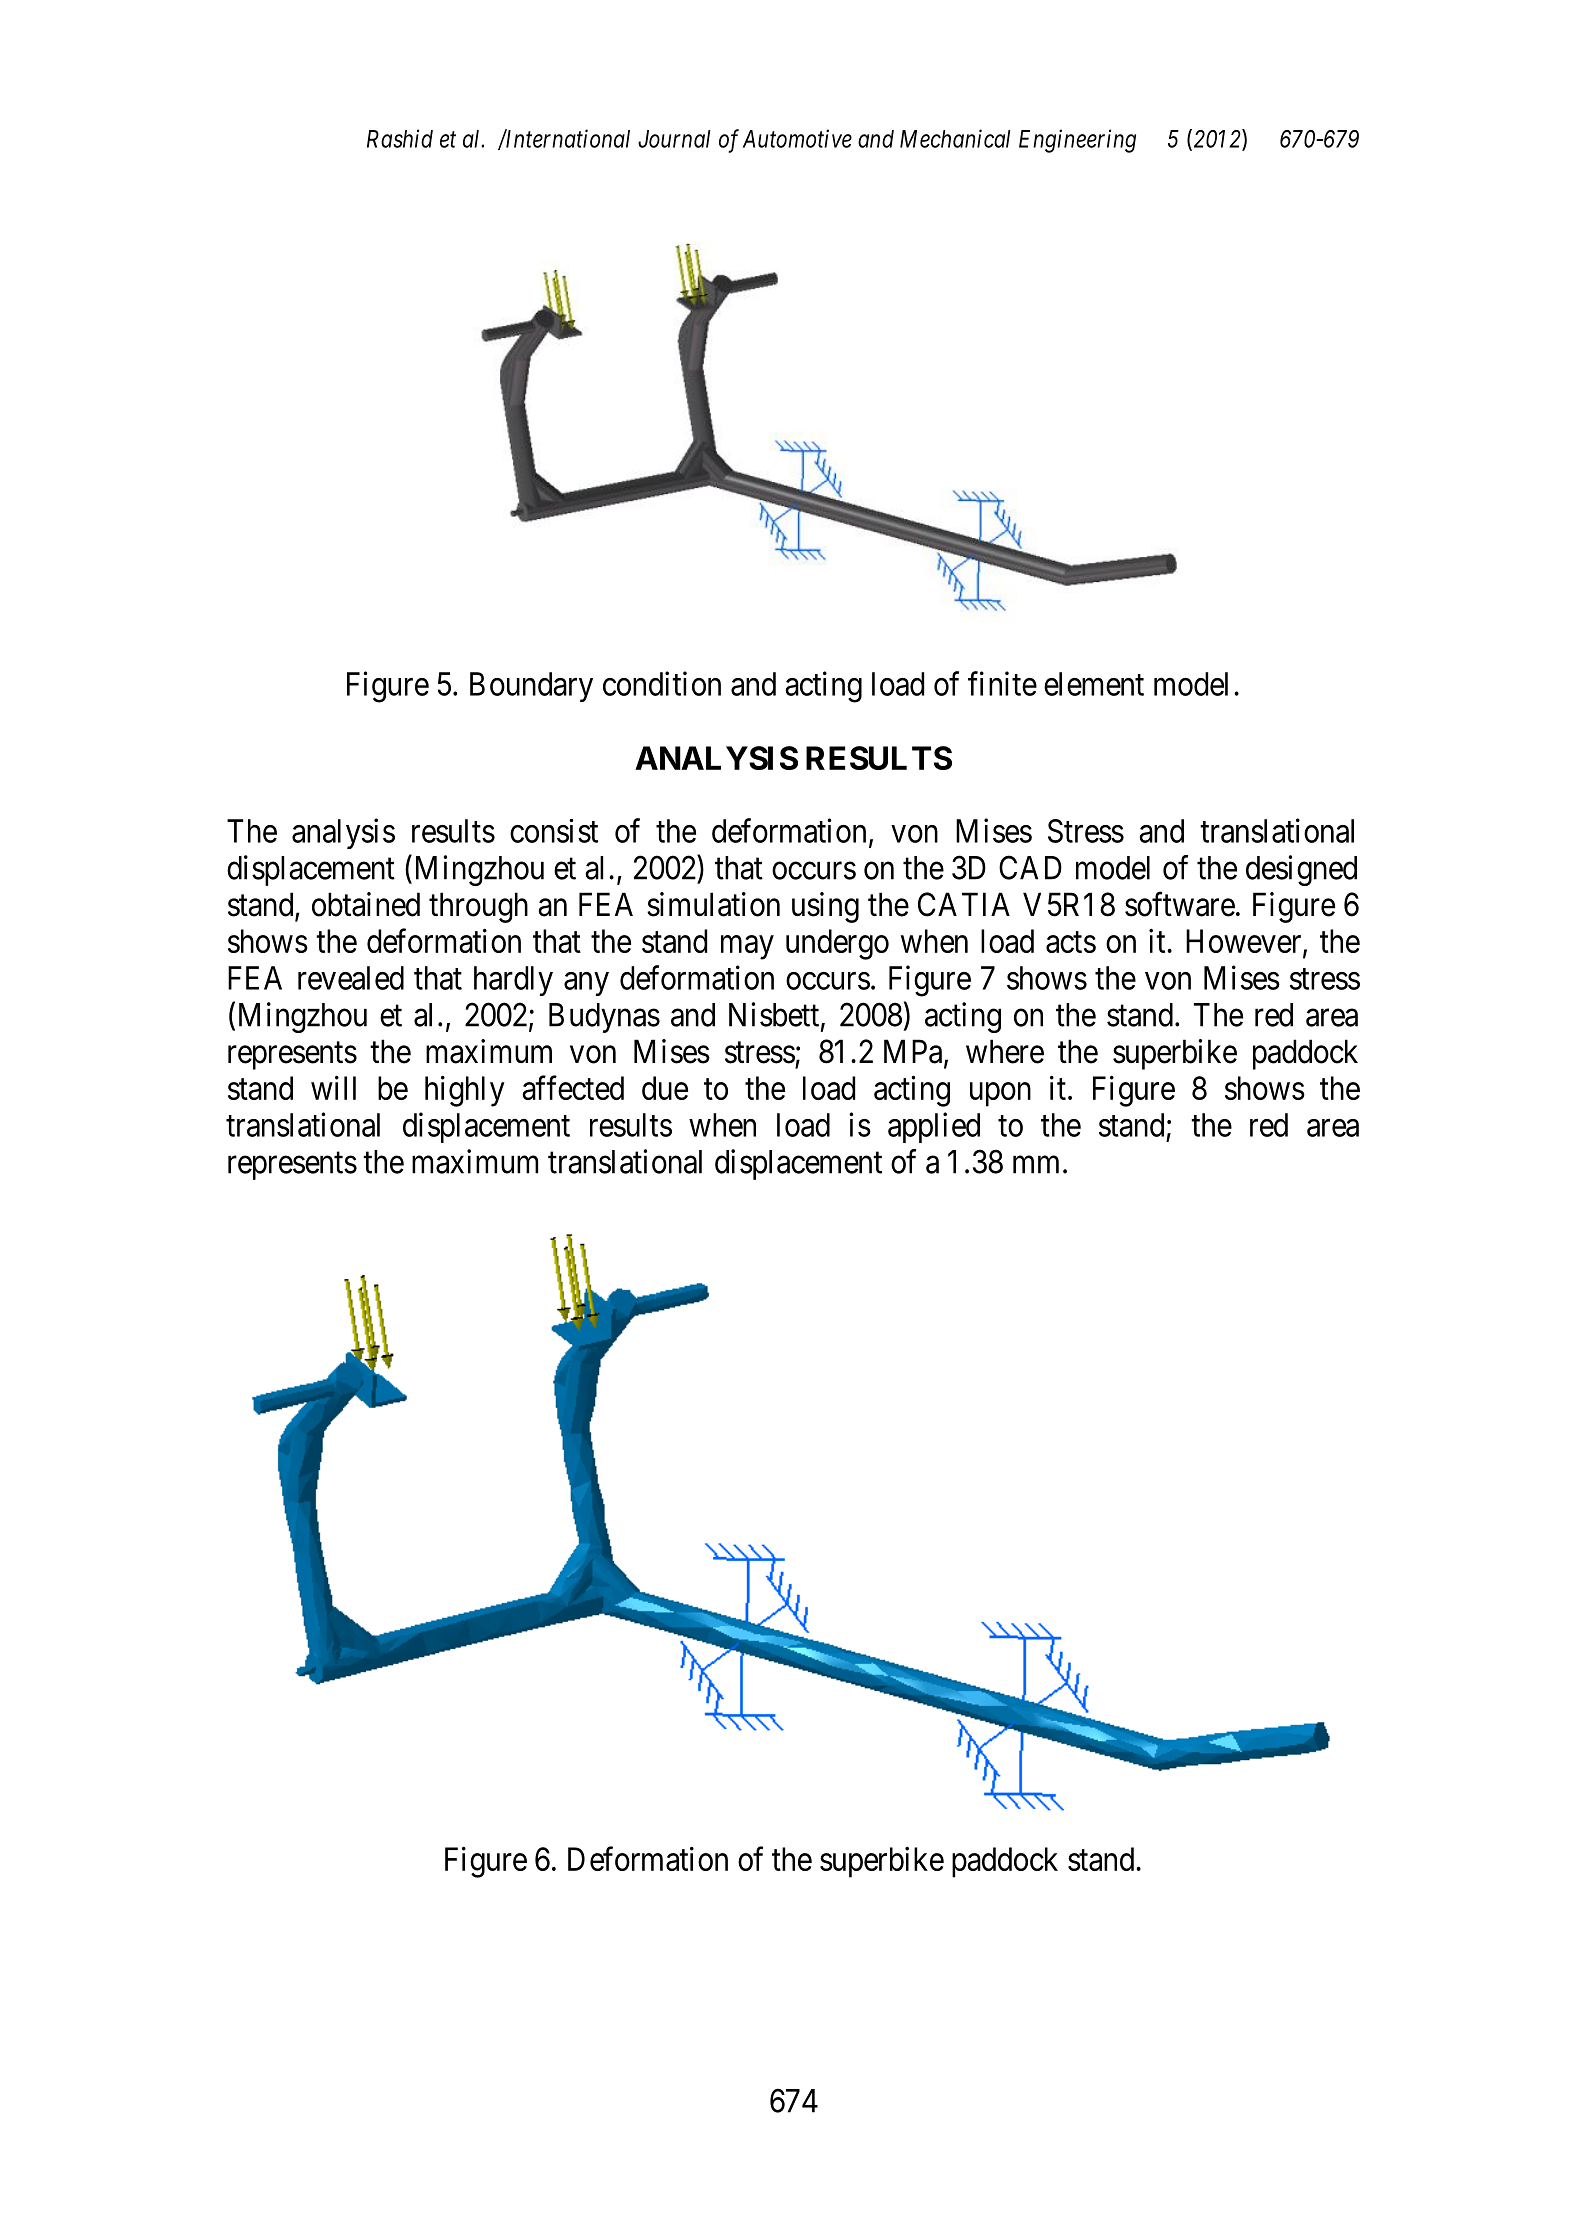 This page has width=1585, height=2240. Describe the element at coordinates (531, 687) in the page. I see `Boundary` at that location.
